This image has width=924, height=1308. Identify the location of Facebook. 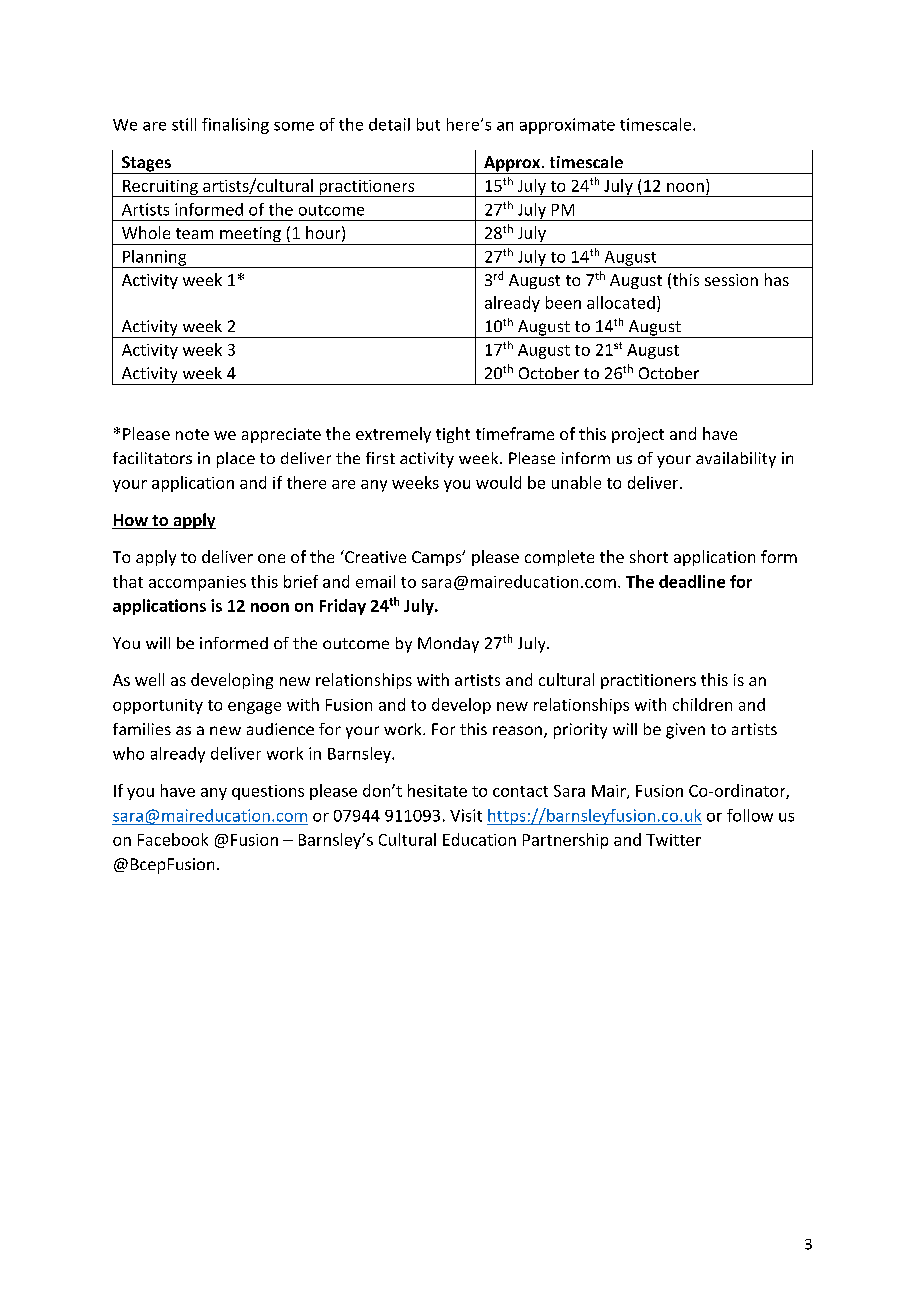
(173, 839).
